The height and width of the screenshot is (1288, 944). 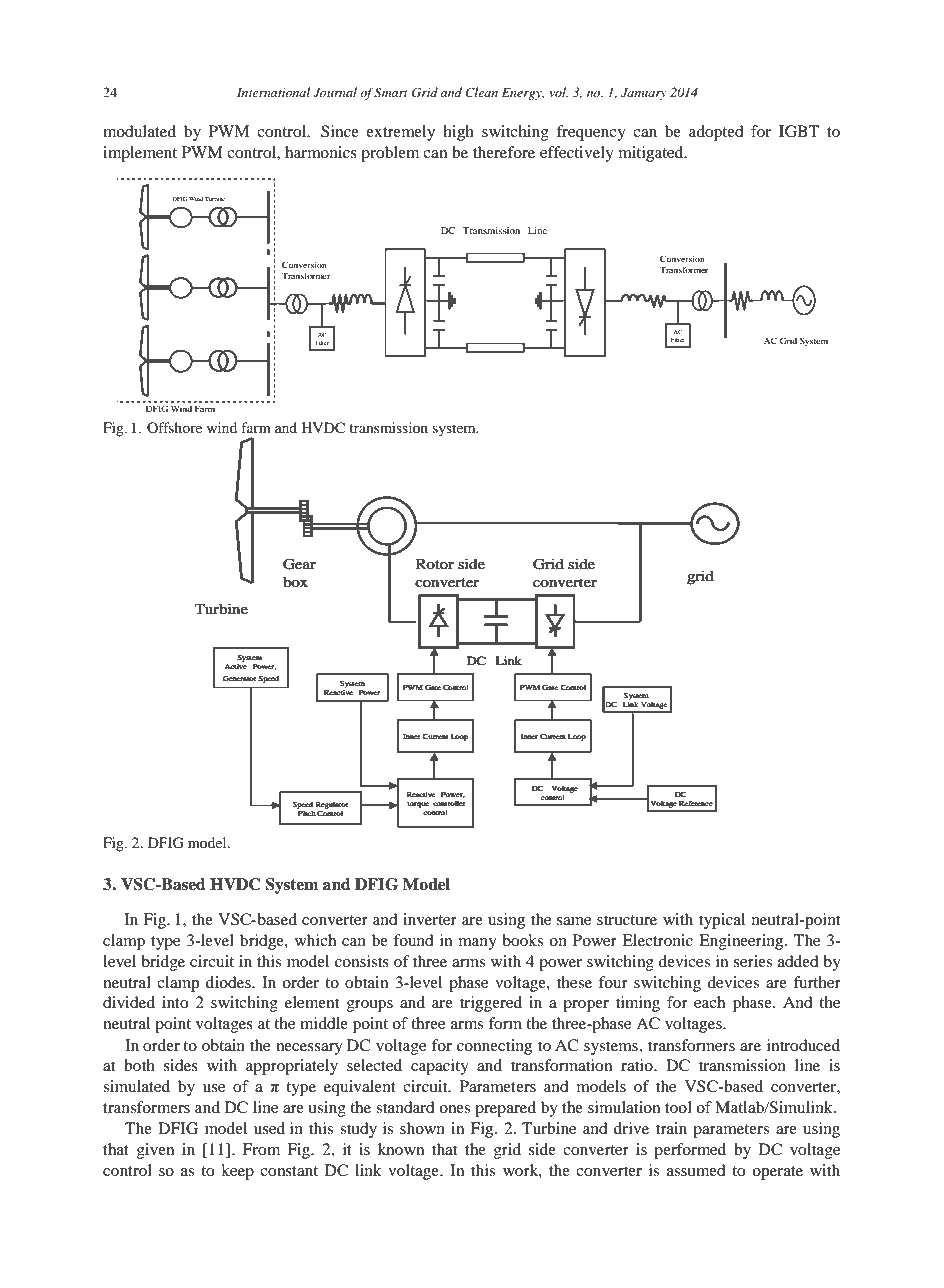 What do you see at coordinates (696, 1170) in the screenshot?
I see `assumed` at bounding box center [696, 1170].
